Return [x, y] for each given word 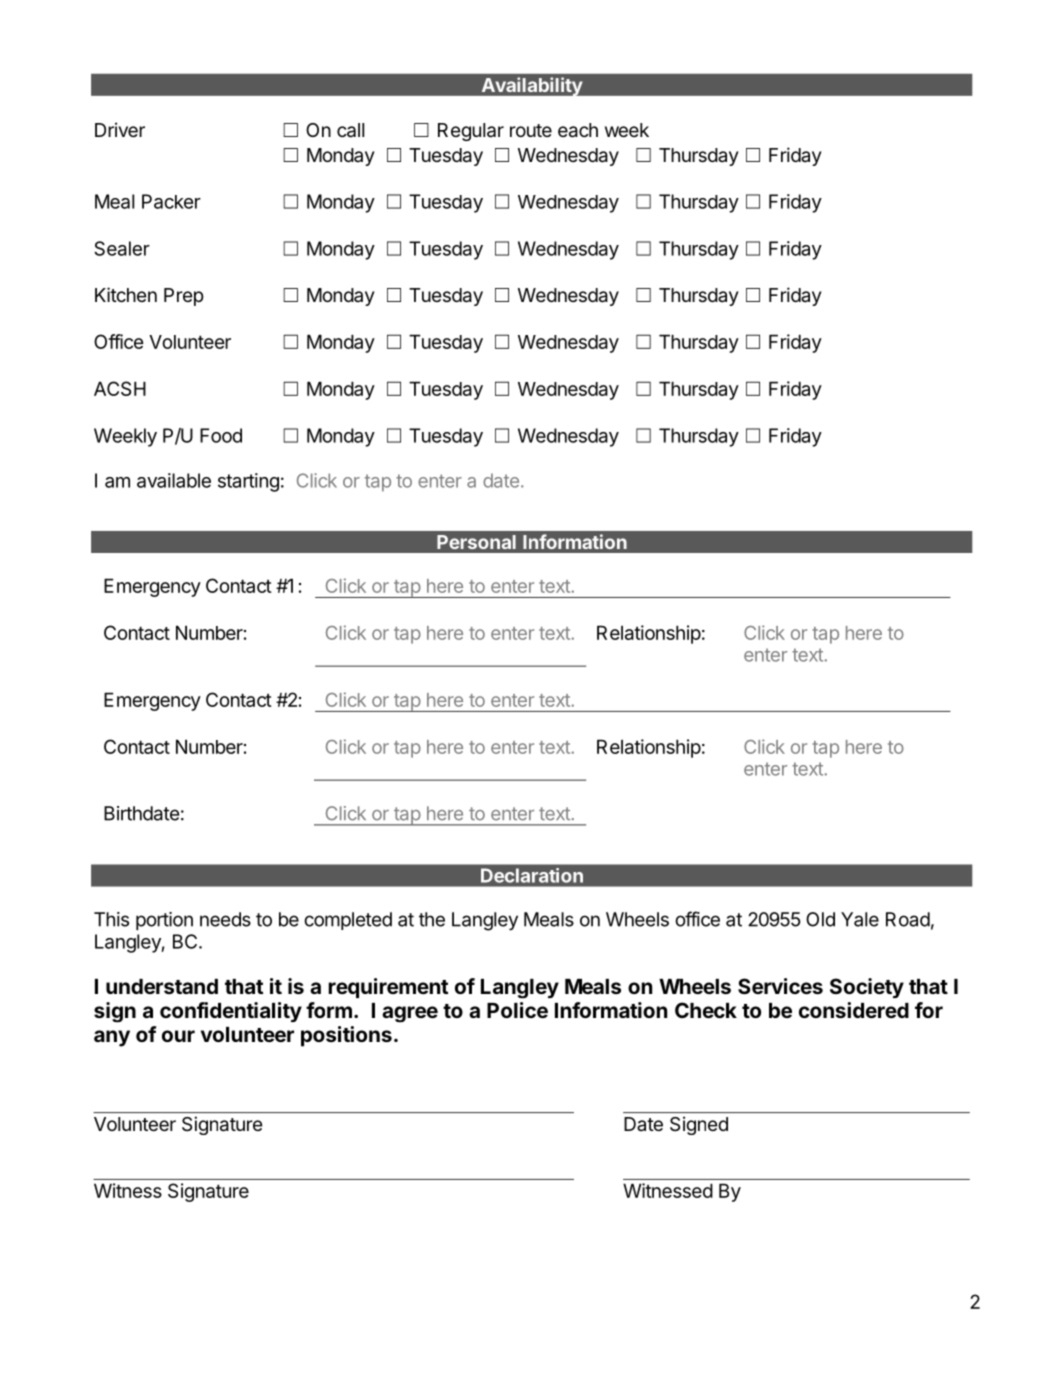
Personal [476, 542]
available [174, 480]
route [531, 130]
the [432, 919]
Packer [171, 201]
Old [820, 919]
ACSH [120, 388]
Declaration [532, 875]
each [578, 130]
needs [225, 919]
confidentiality [231, 1012]
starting [248, 482]
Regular [471, 132]
